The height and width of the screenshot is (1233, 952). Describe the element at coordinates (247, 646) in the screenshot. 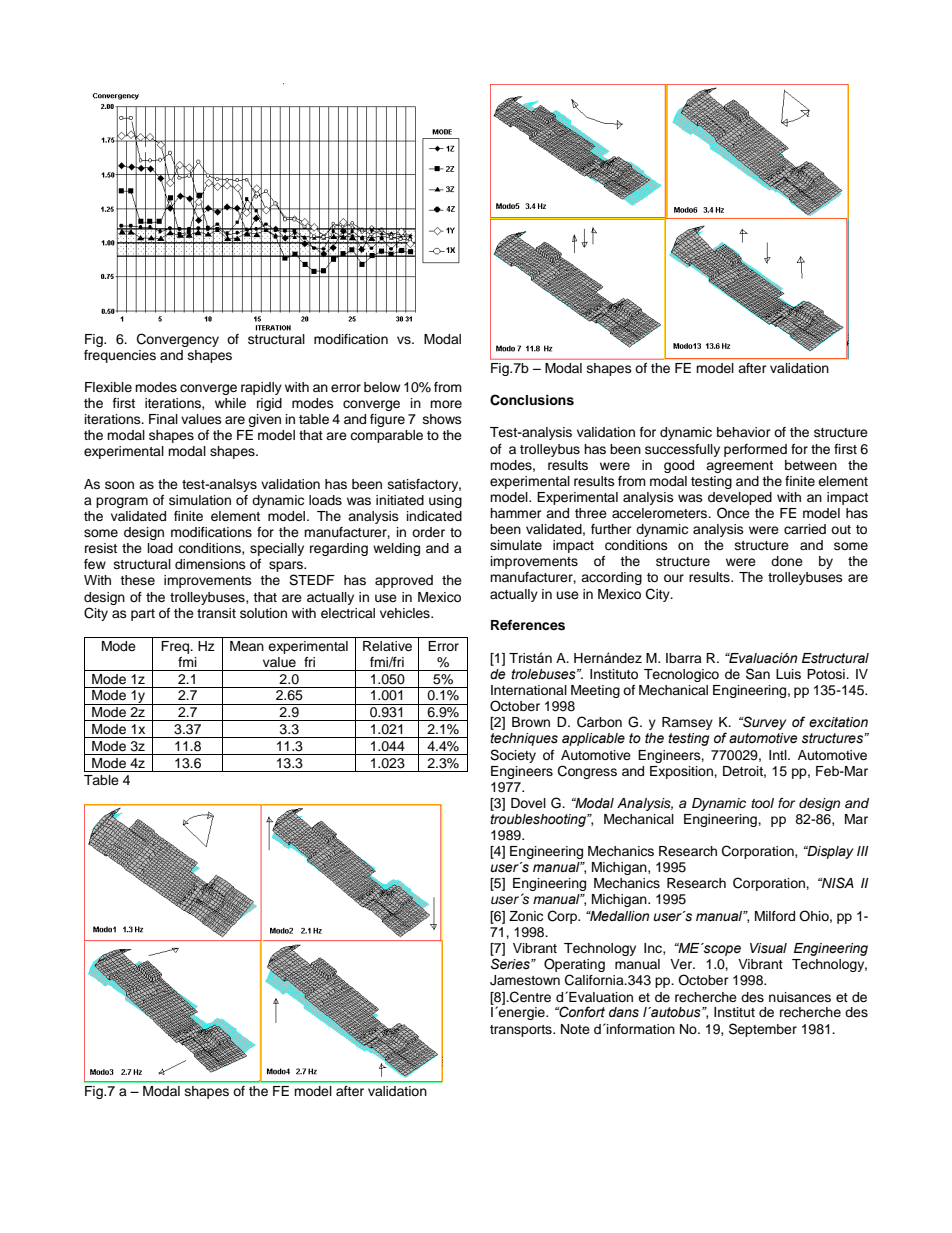

I see `Mean` at that location.
